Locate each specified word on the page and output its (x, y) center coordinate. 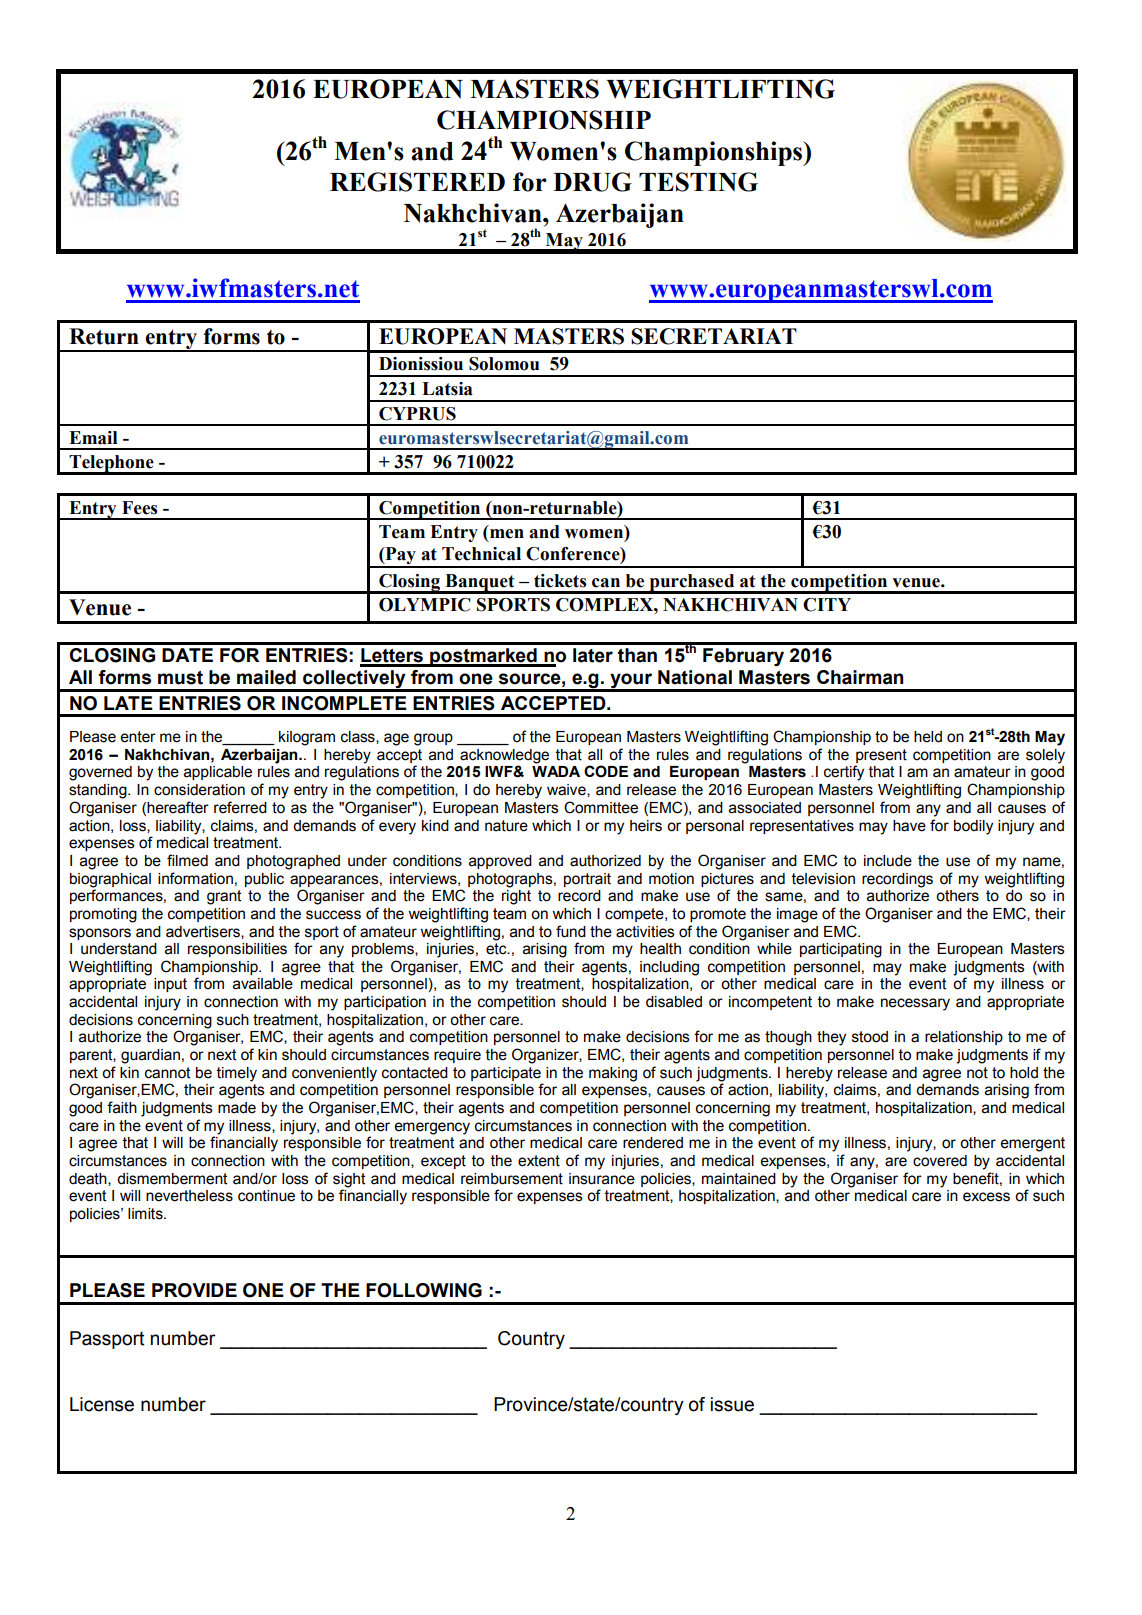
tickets (560, 581)
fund (571, 931)
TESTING (698, 182)
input (170, 985)
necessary (915, 1004)
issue (732, 1404)
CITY (827, 605)
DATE (187, 655)
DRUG (592, 182)
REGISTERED (417, 182)
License (102, 1404)
